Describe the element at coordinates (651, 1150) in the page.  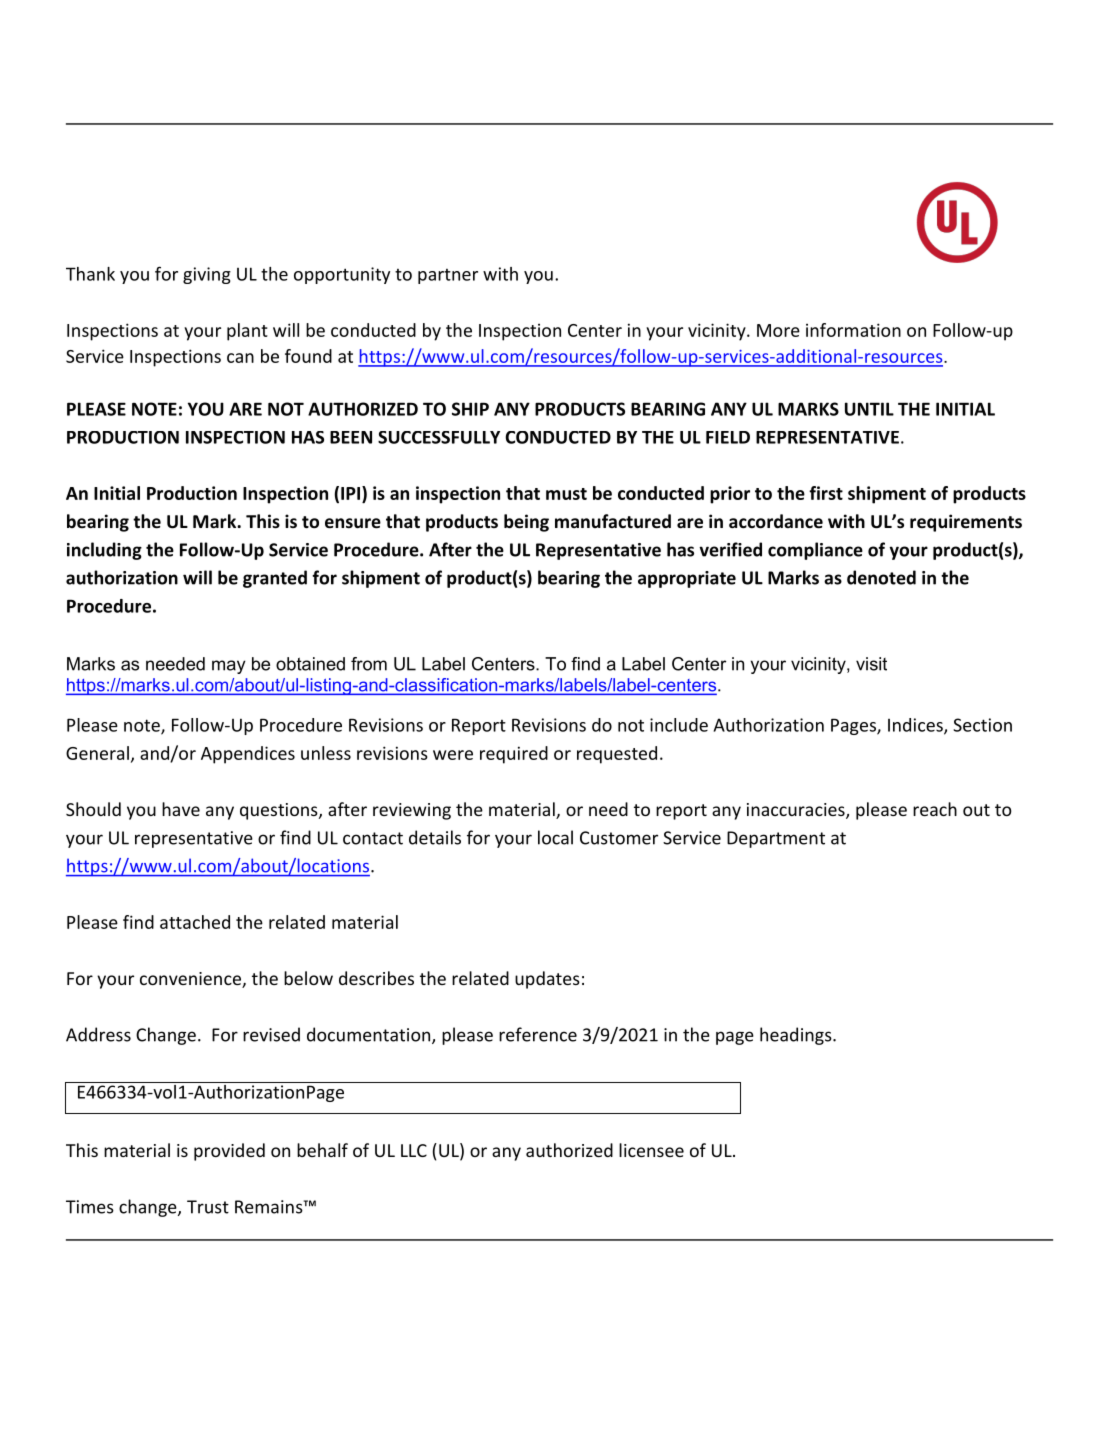
I see `licensee` at that location.
